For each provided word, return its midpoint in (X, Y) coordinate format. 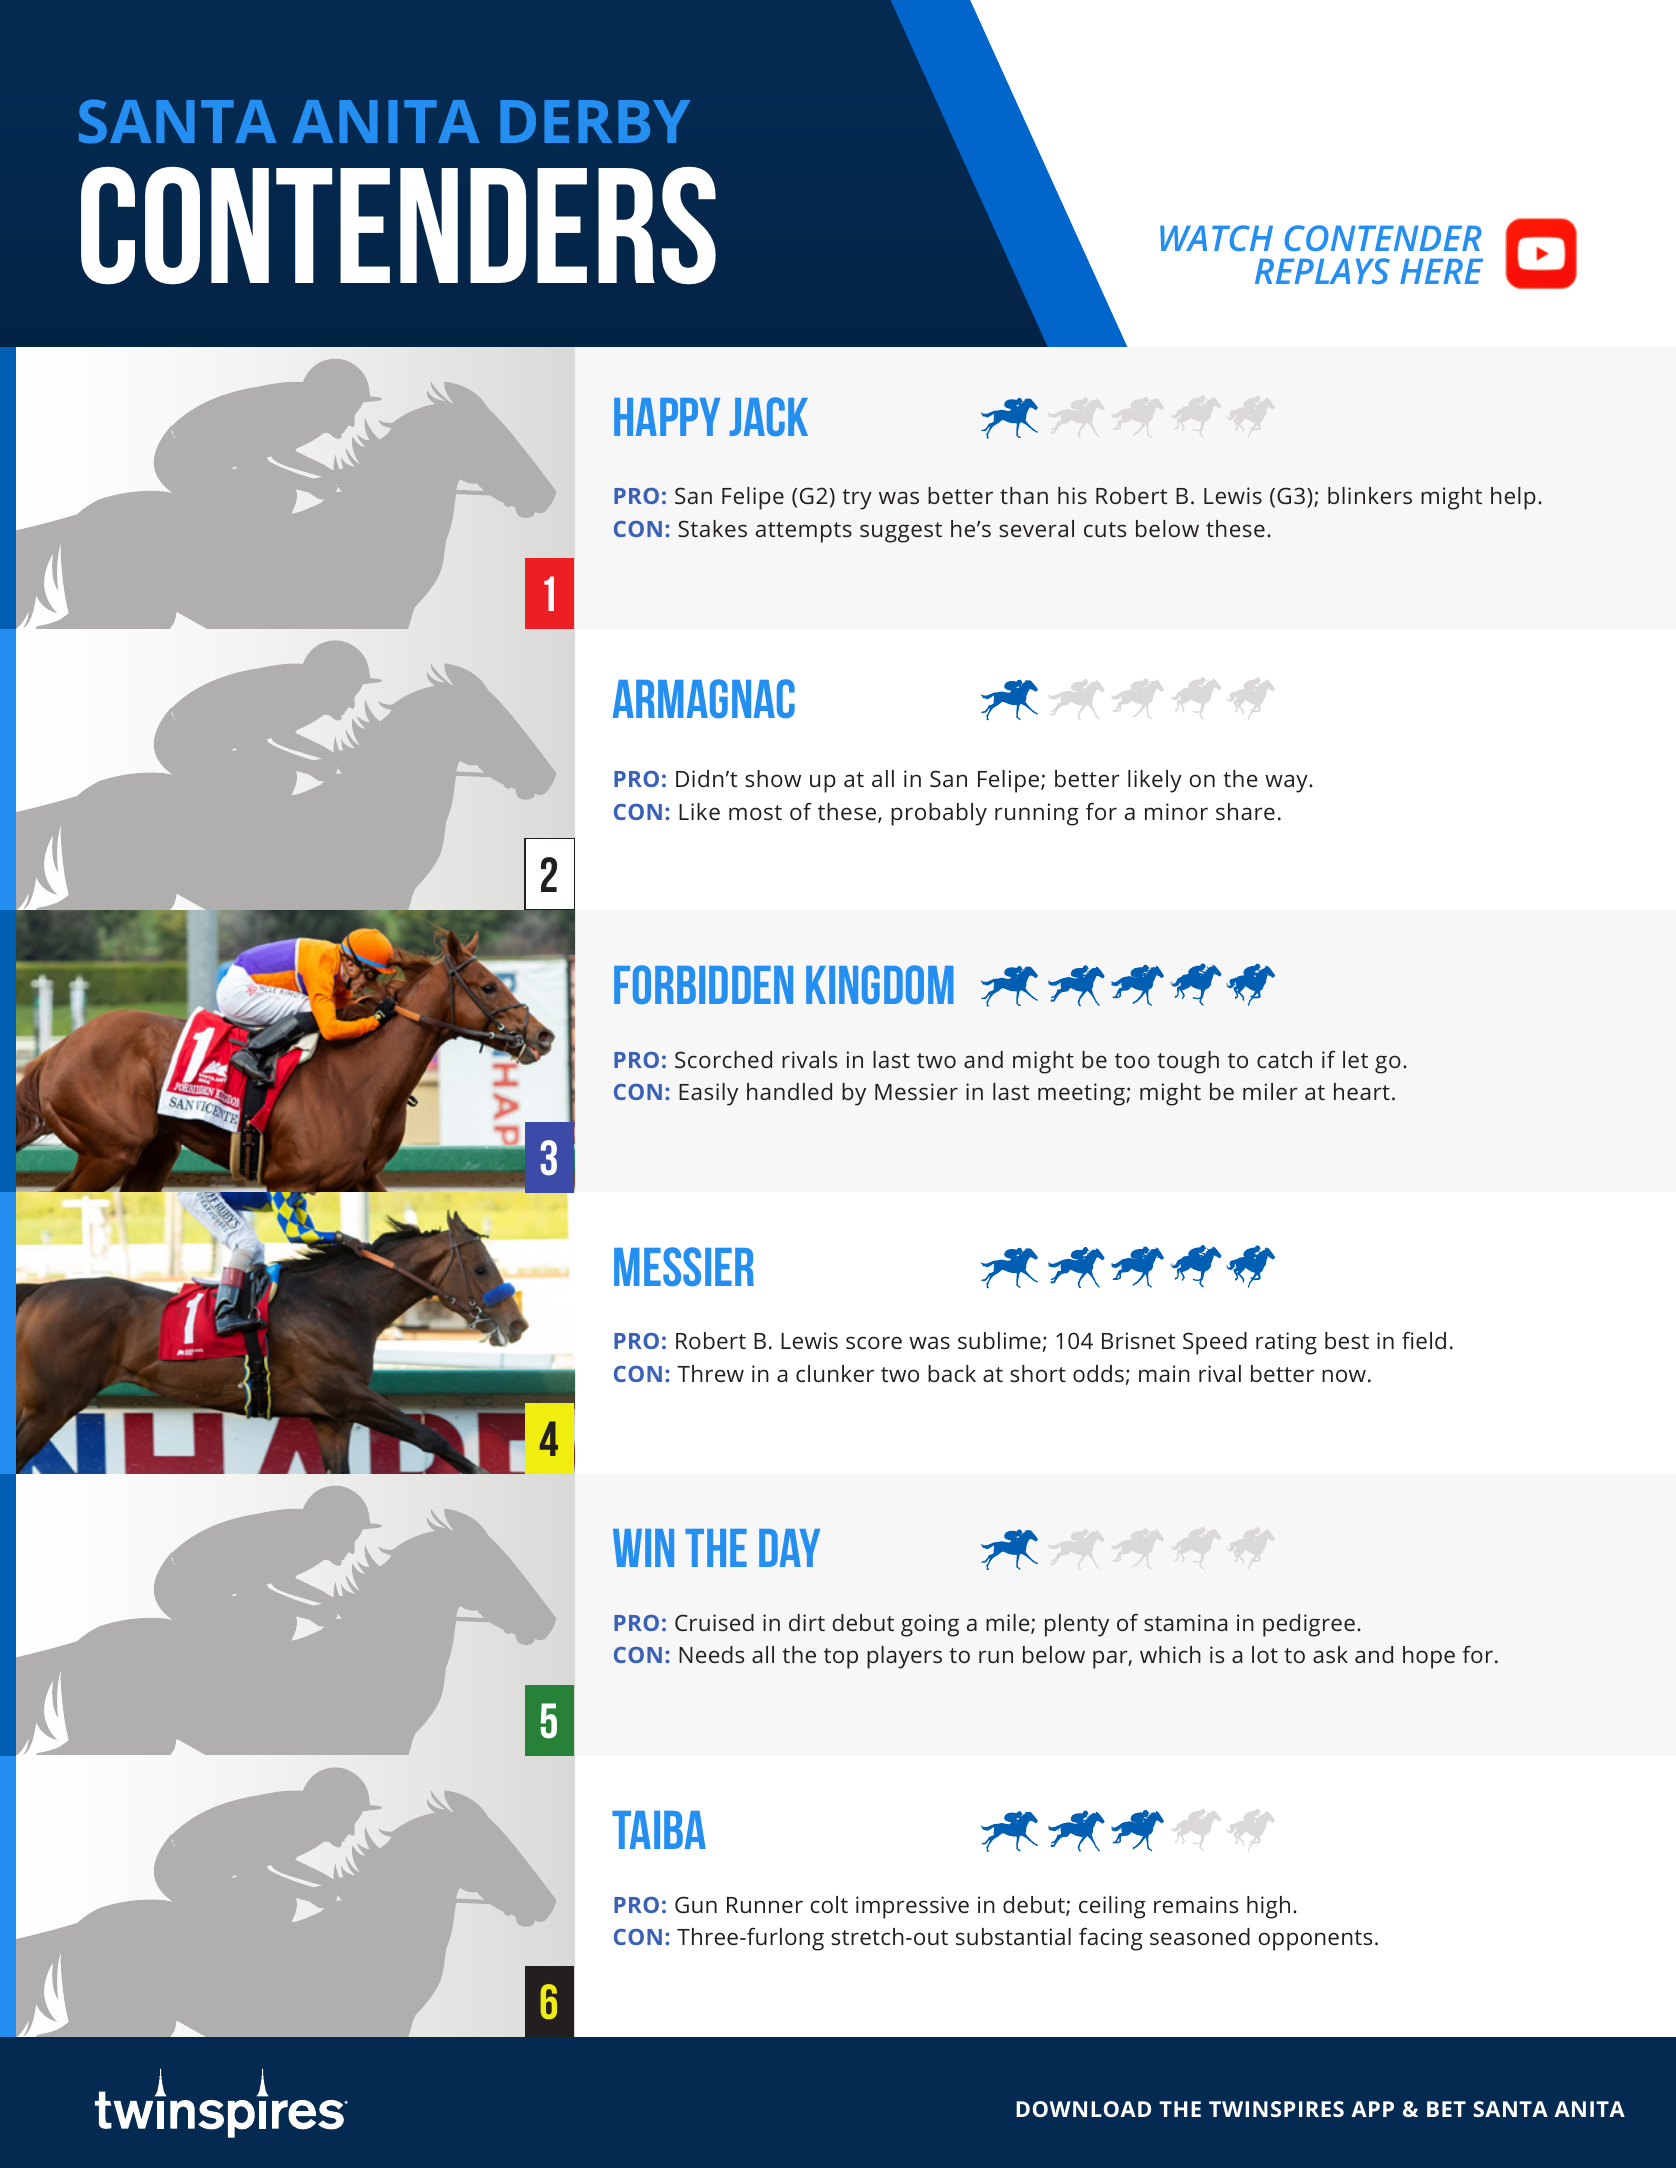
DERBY (595, 121)
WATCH (1216, 238)
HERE (1441, 271)
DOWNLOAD (1083, 2109)
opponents (1315, 1940)
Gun (696, 1904)
